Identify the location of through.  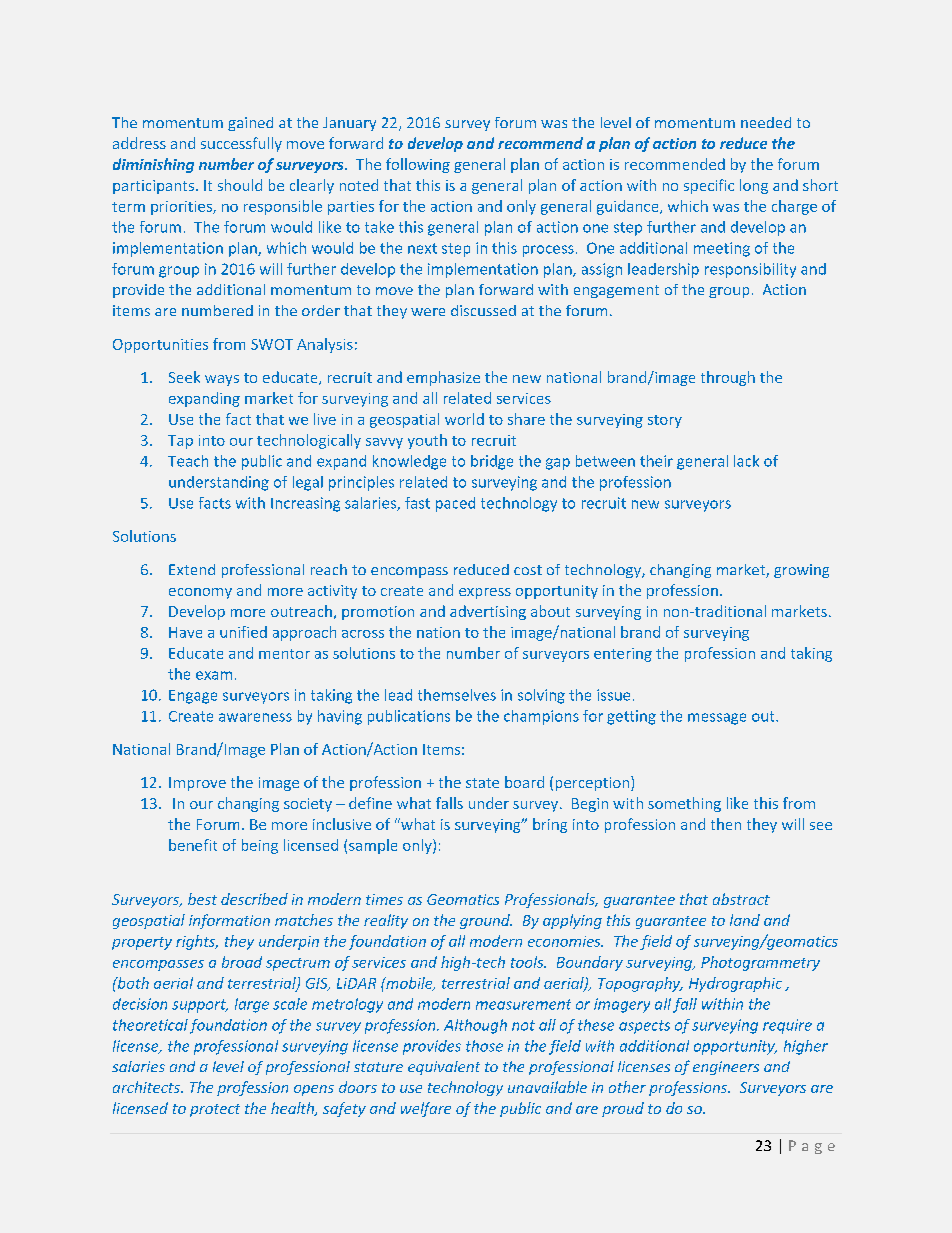
(728, 378).
